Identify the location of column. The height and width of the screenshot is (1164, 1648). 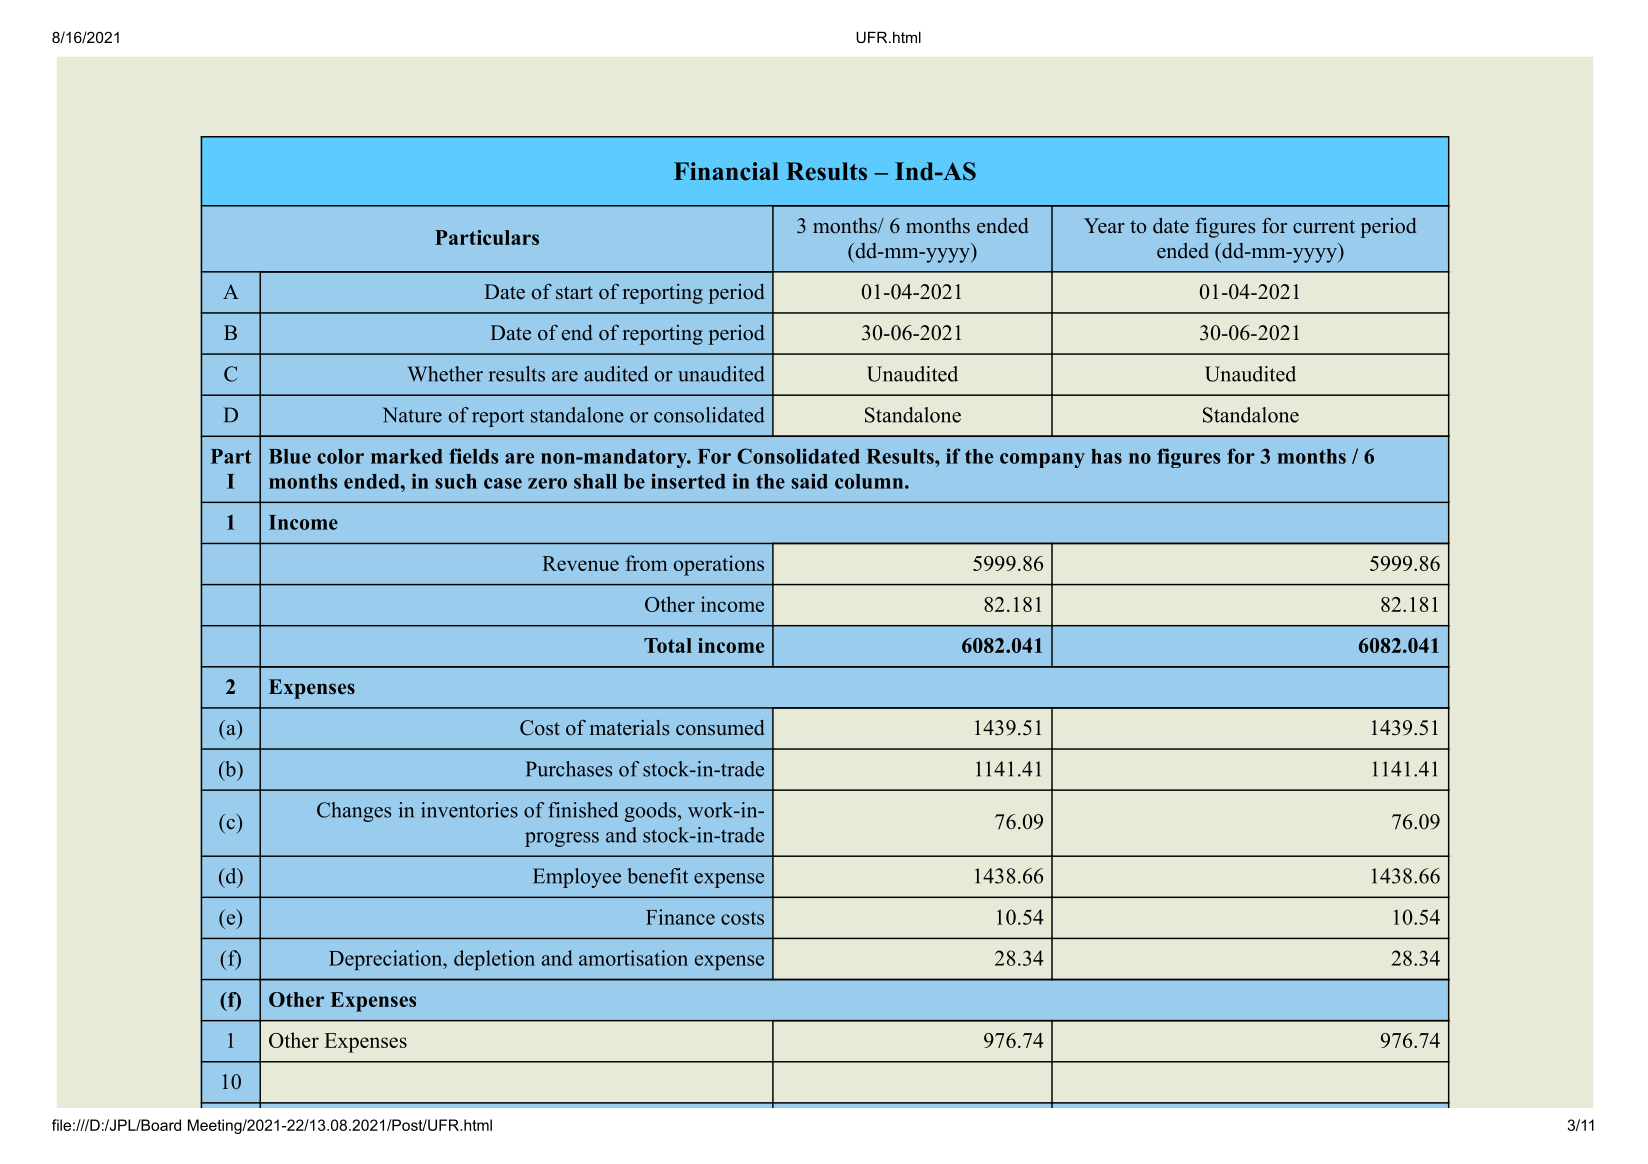
(869, 481).
